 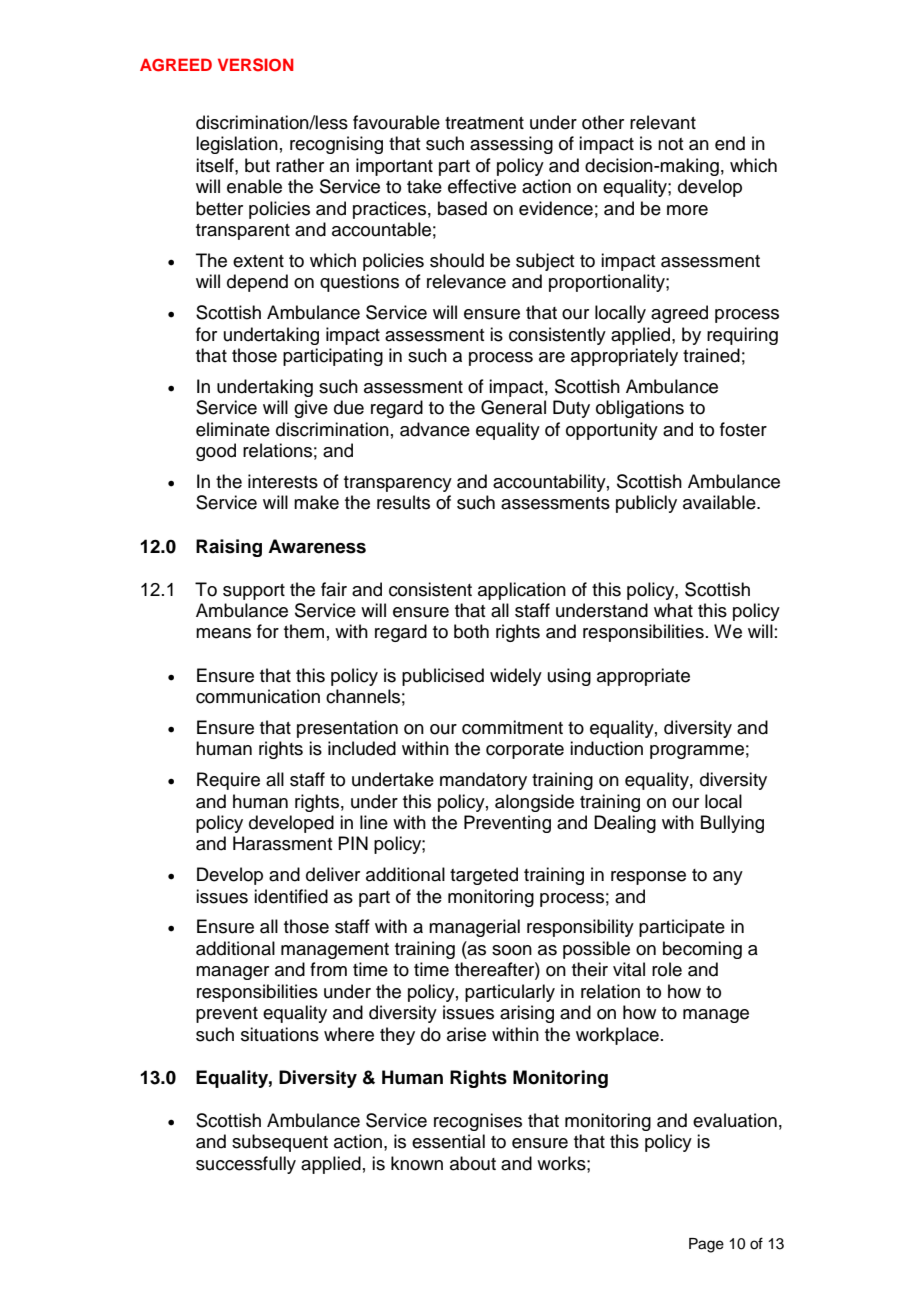 What do you see at coordinates (471, 631) in the screenshot?
I see `both` at bounding box center [471, 631].
